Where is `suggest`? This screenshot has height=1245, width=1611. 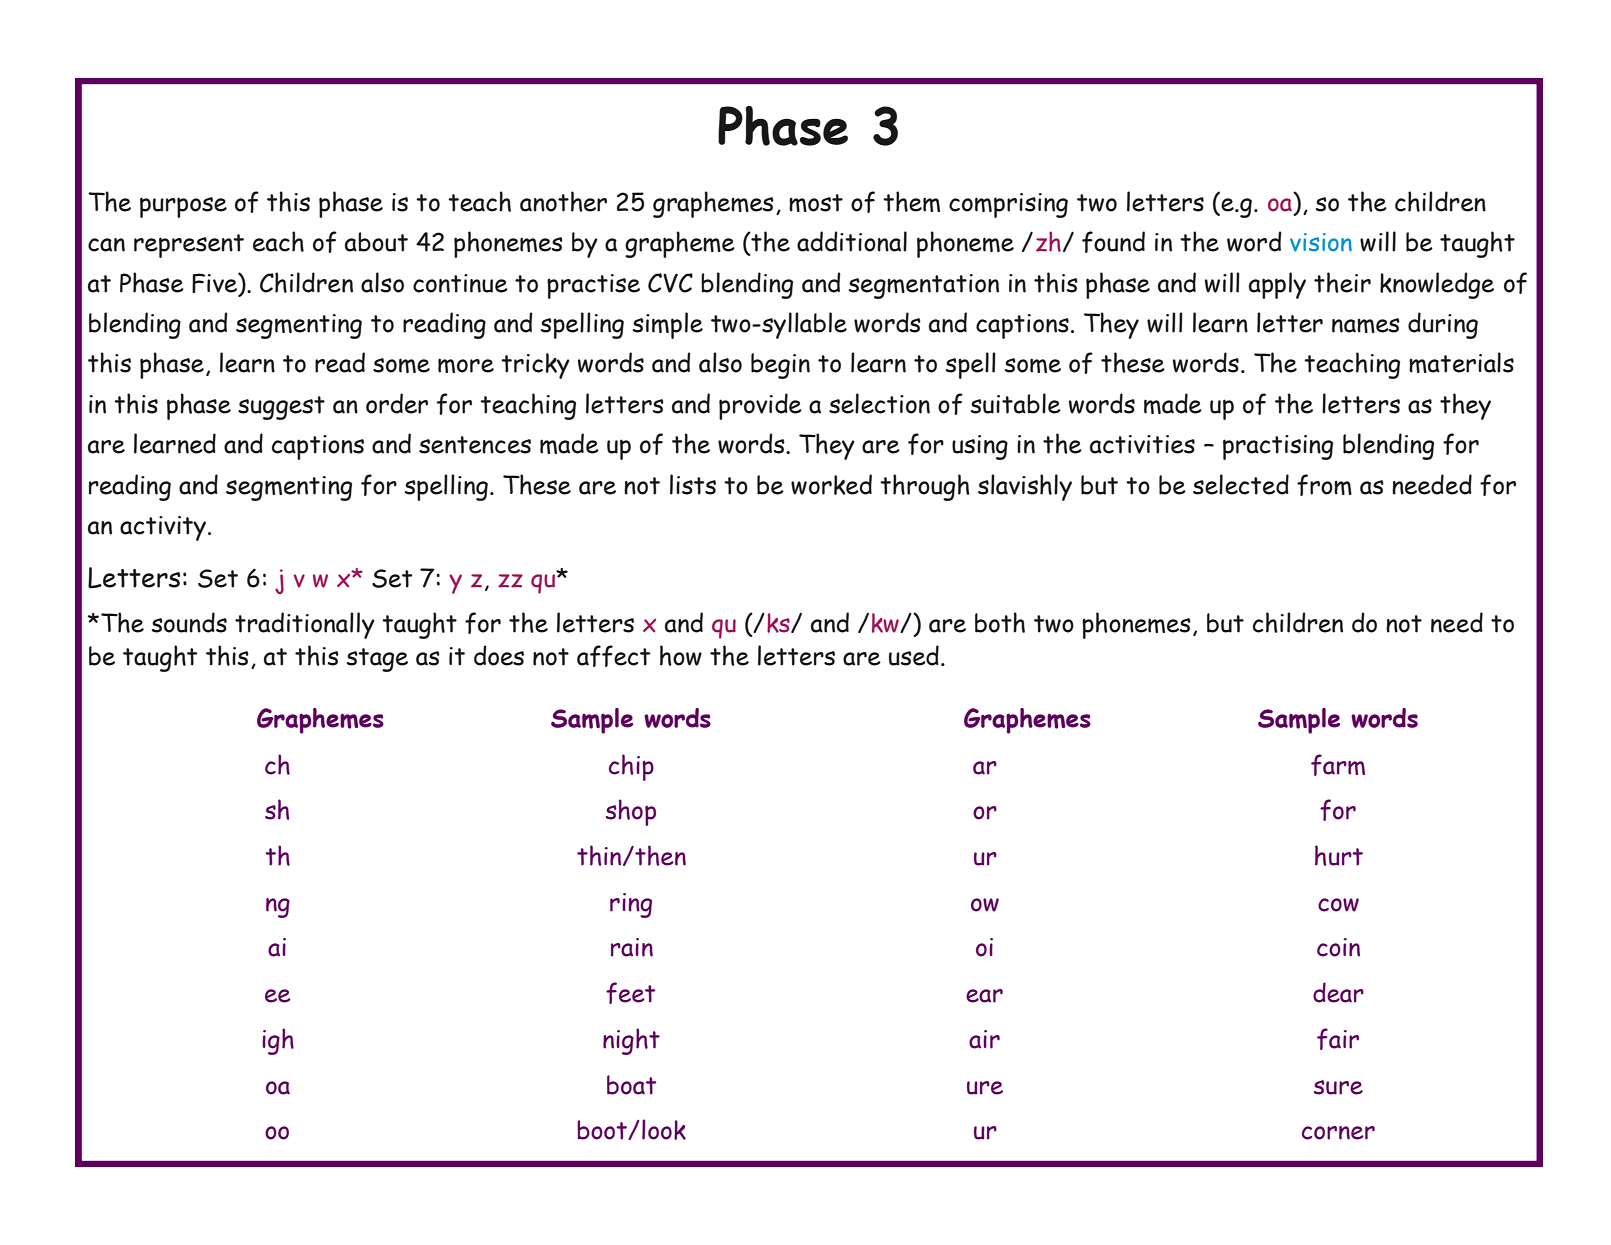
suggest is located at coordinates (281, 408).
